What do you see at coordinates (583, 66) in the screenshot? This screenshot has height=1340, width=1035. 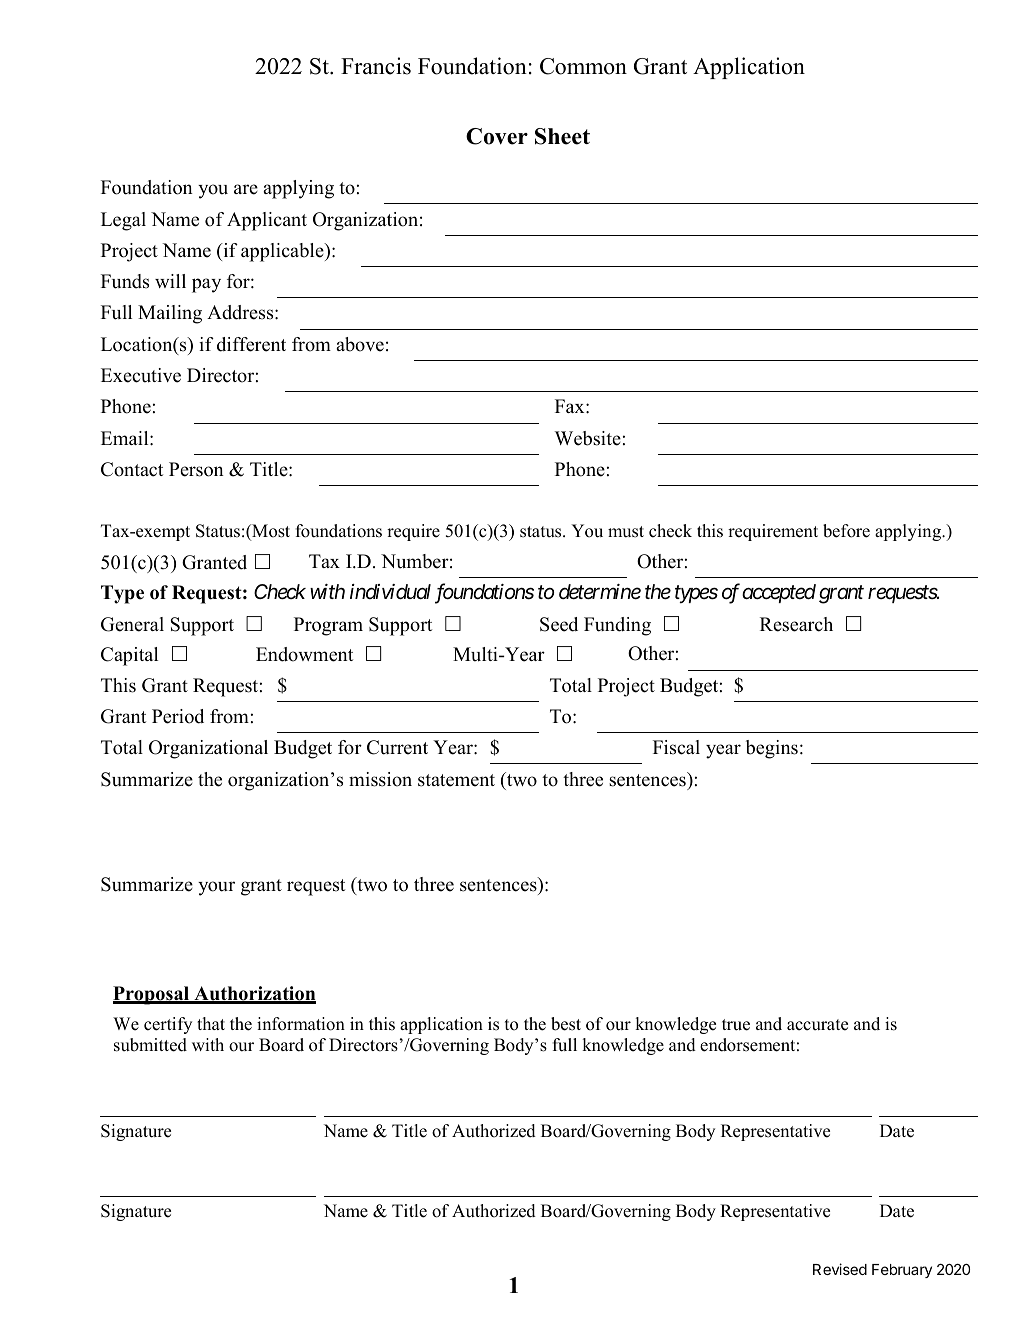 I see `Common` at bounding box center [583, 66].
